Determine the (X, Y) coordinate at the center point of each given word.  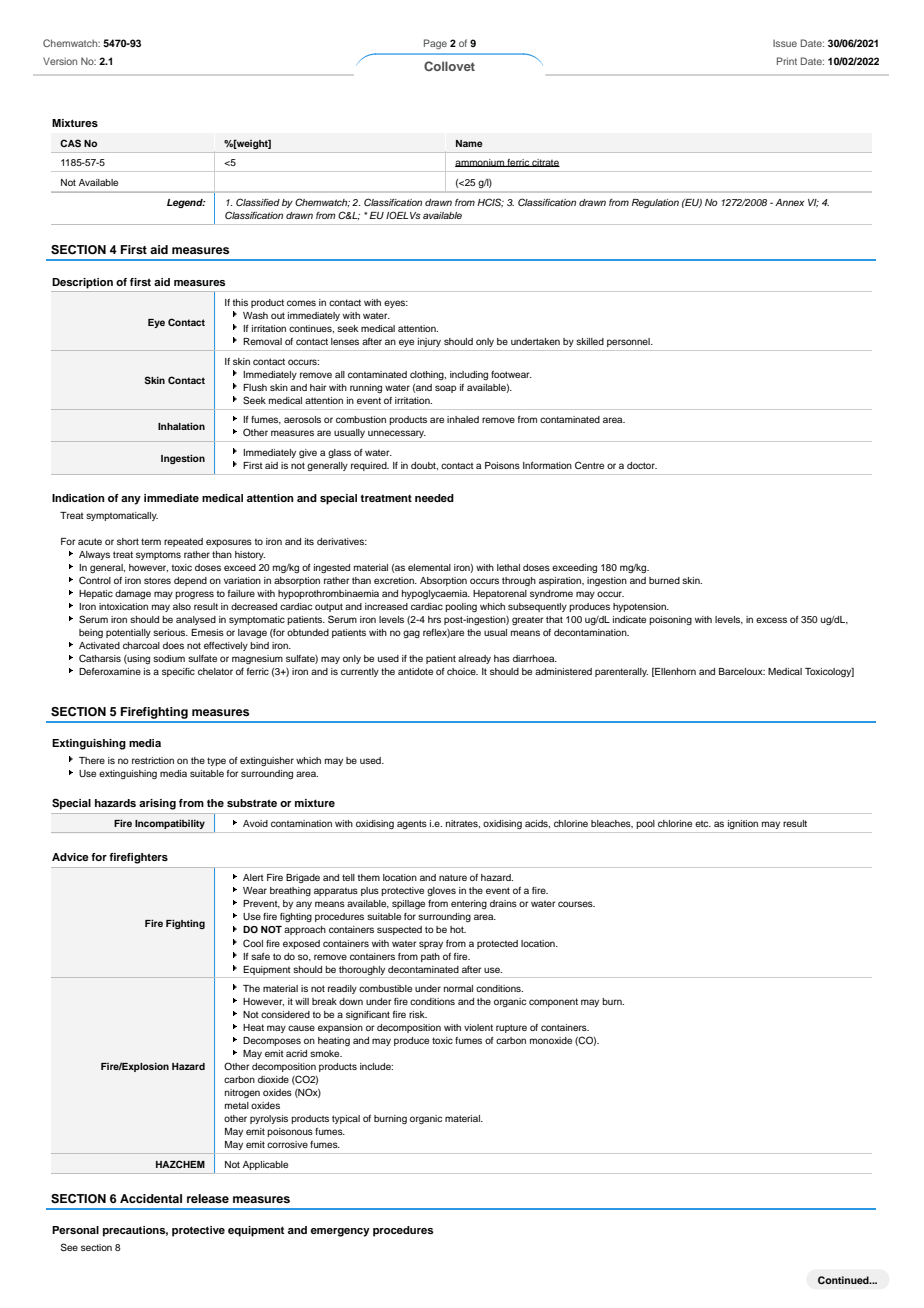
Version (60, 61)
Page (435, 44)
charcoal (141, 645)
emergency (340, 1232)
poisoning (670, 620)
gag (411, 634)
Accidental (151, 1198)
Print (787, 61)
